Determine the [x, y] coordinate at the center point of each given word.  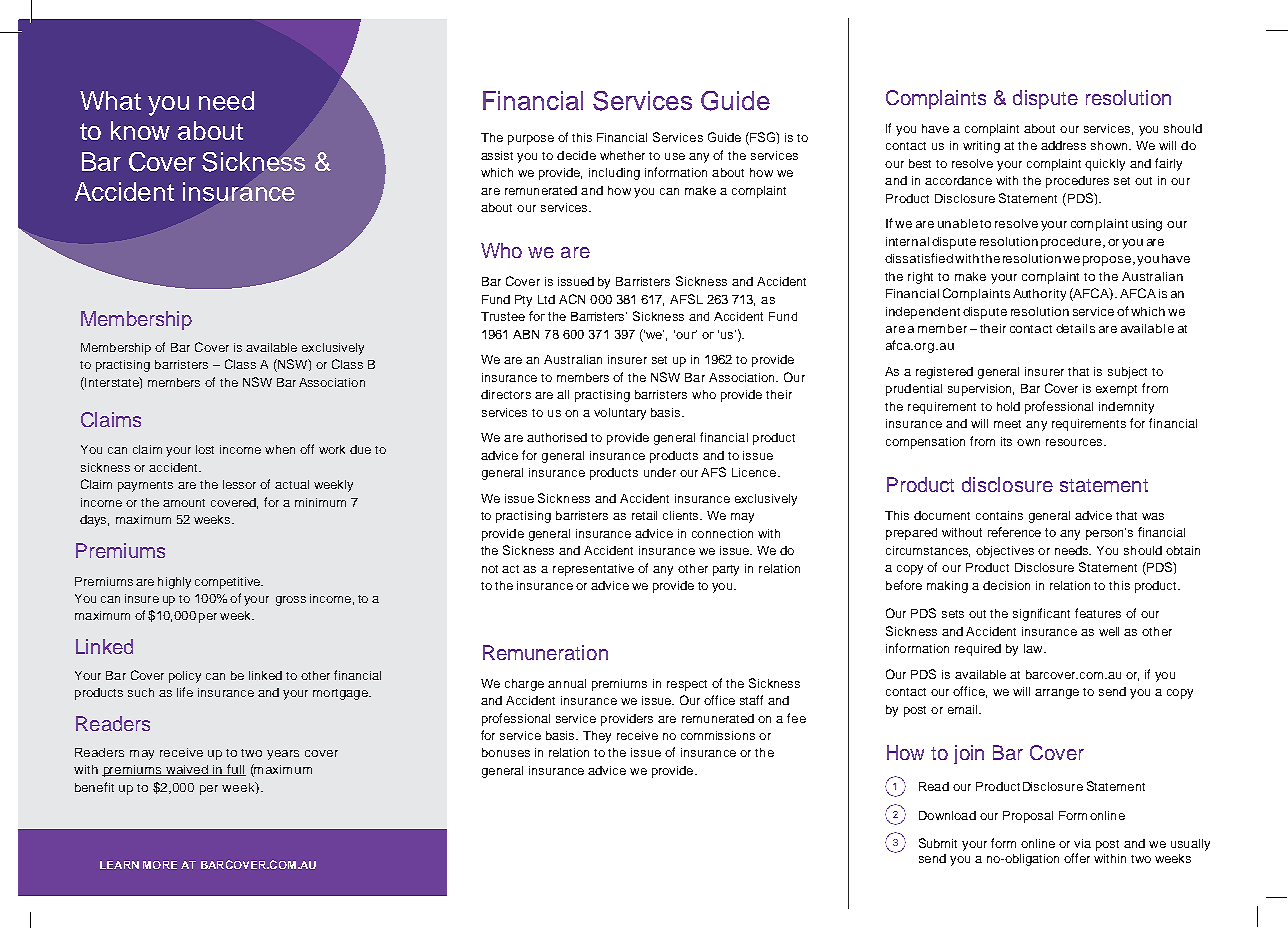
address [1063, 145]
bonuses [506, 752]
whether [622, 155]
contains [999, 515]
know [140, 130]
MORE [160, 865]
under [660, 472]
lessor [239, 484]
